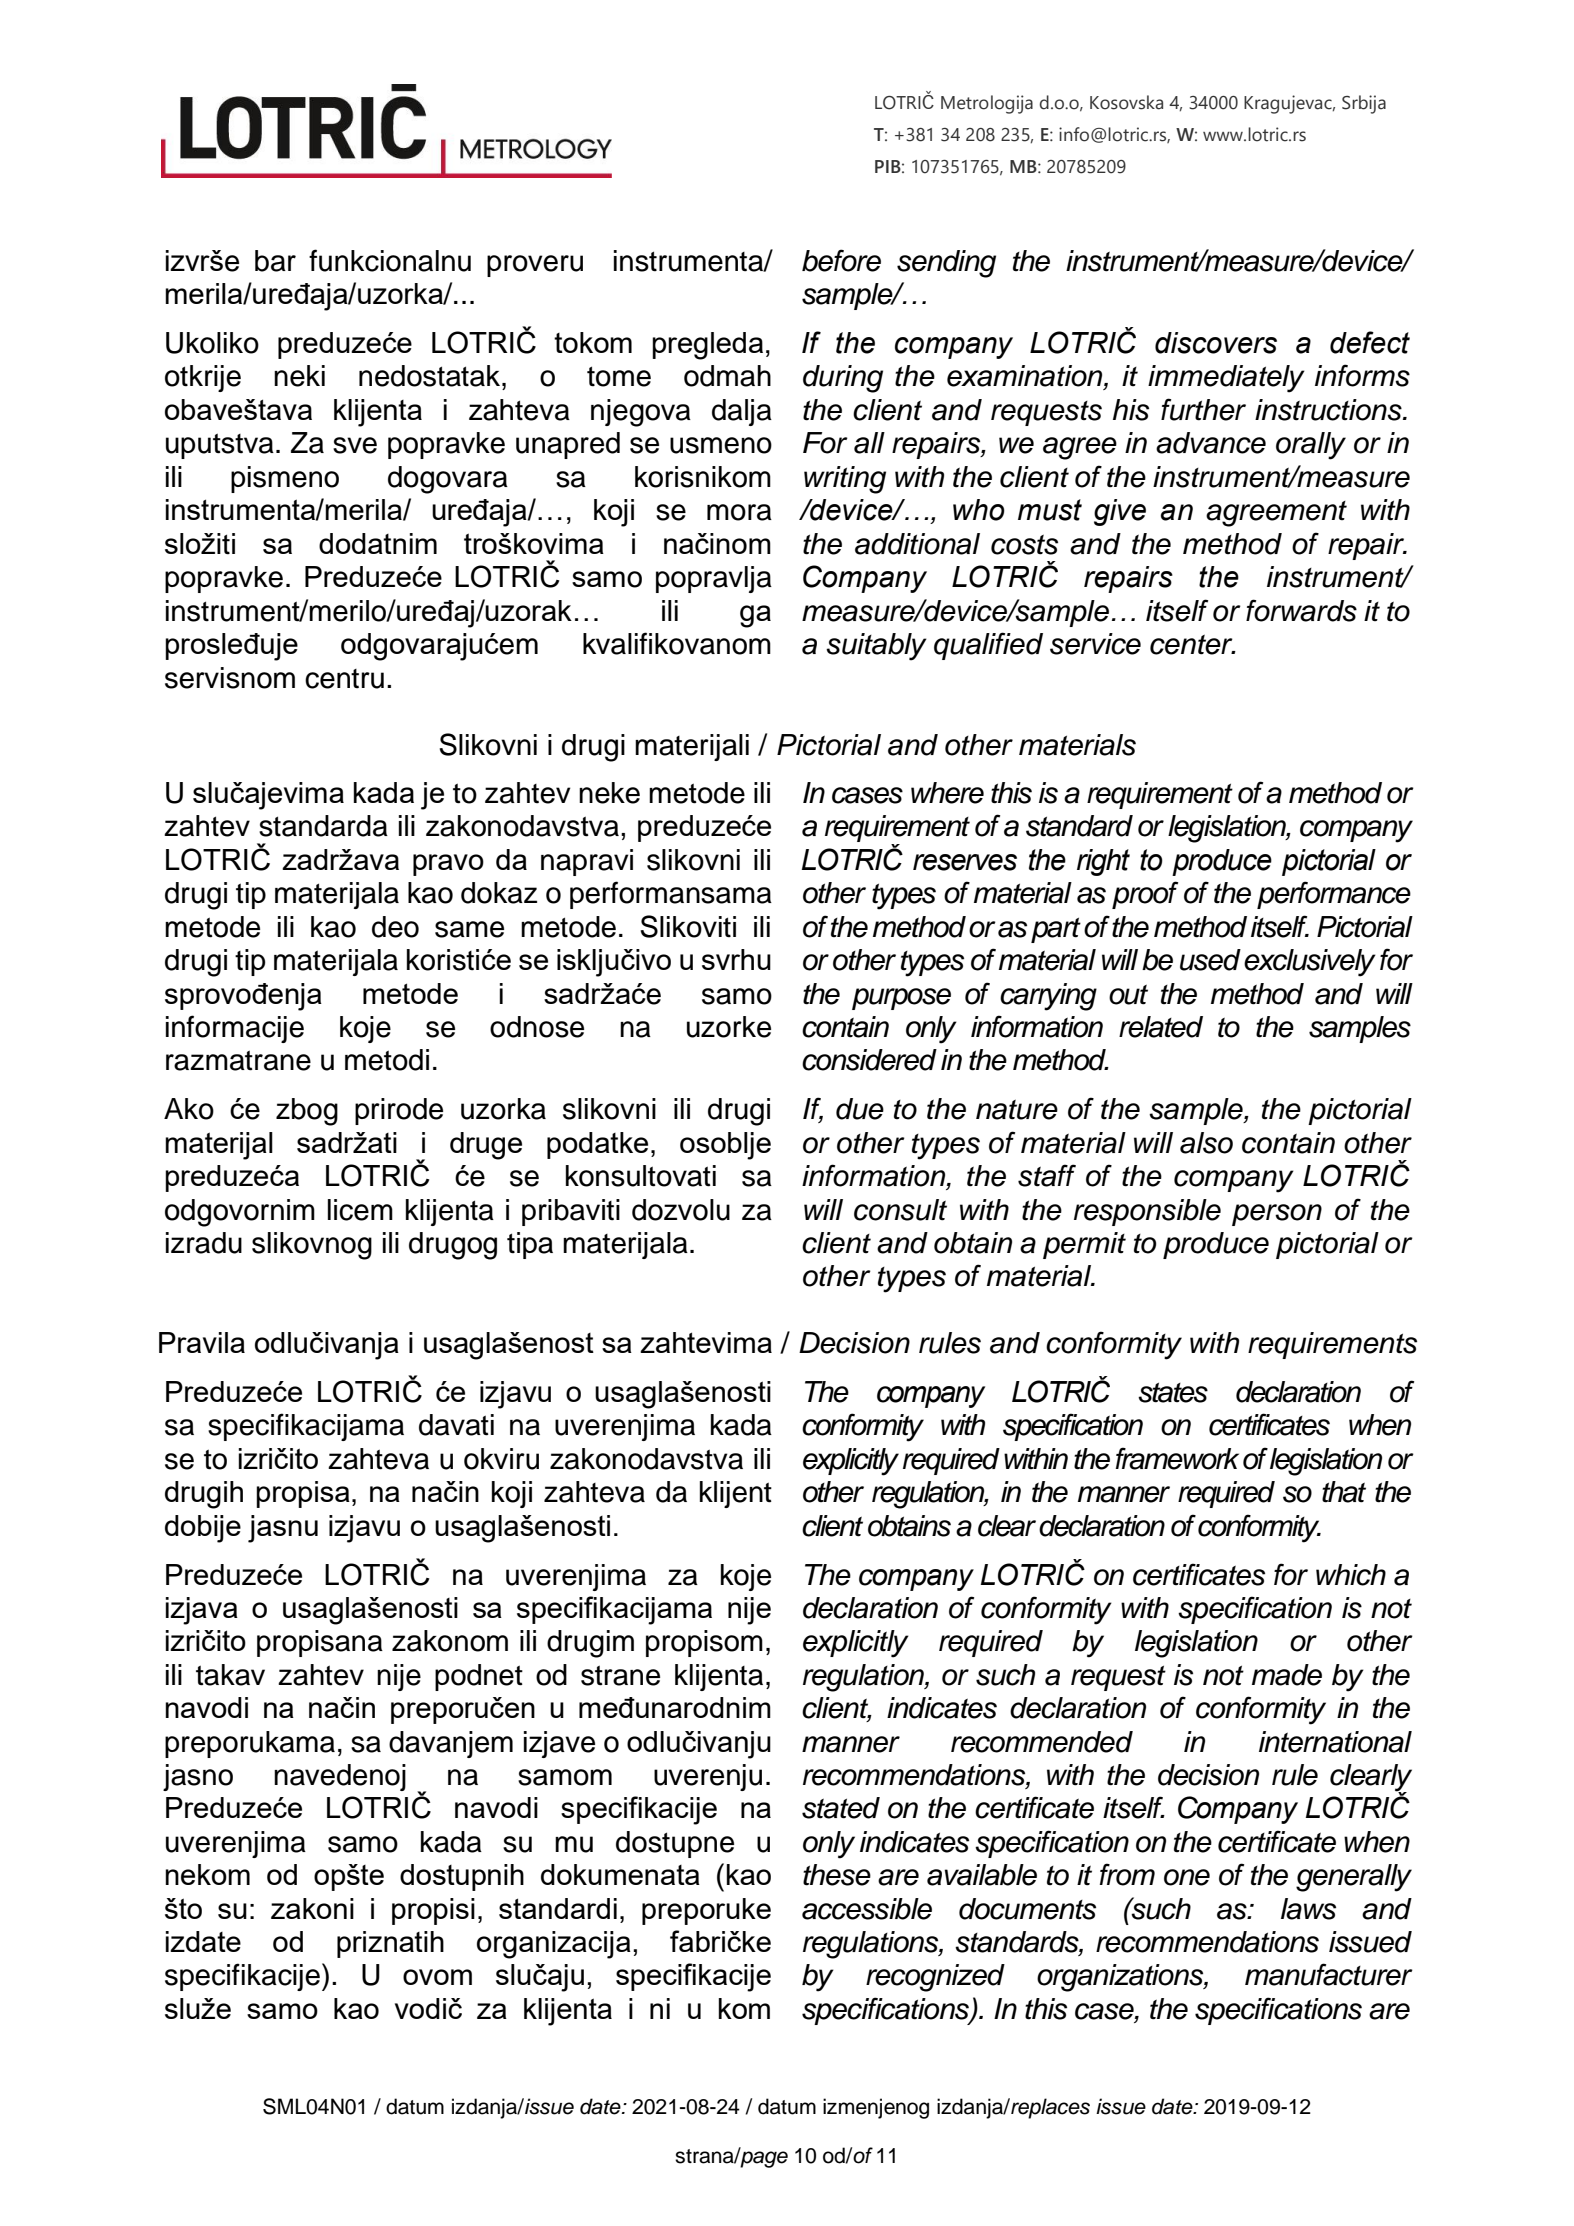  I want to click on jasno, so click(198, 1777).
